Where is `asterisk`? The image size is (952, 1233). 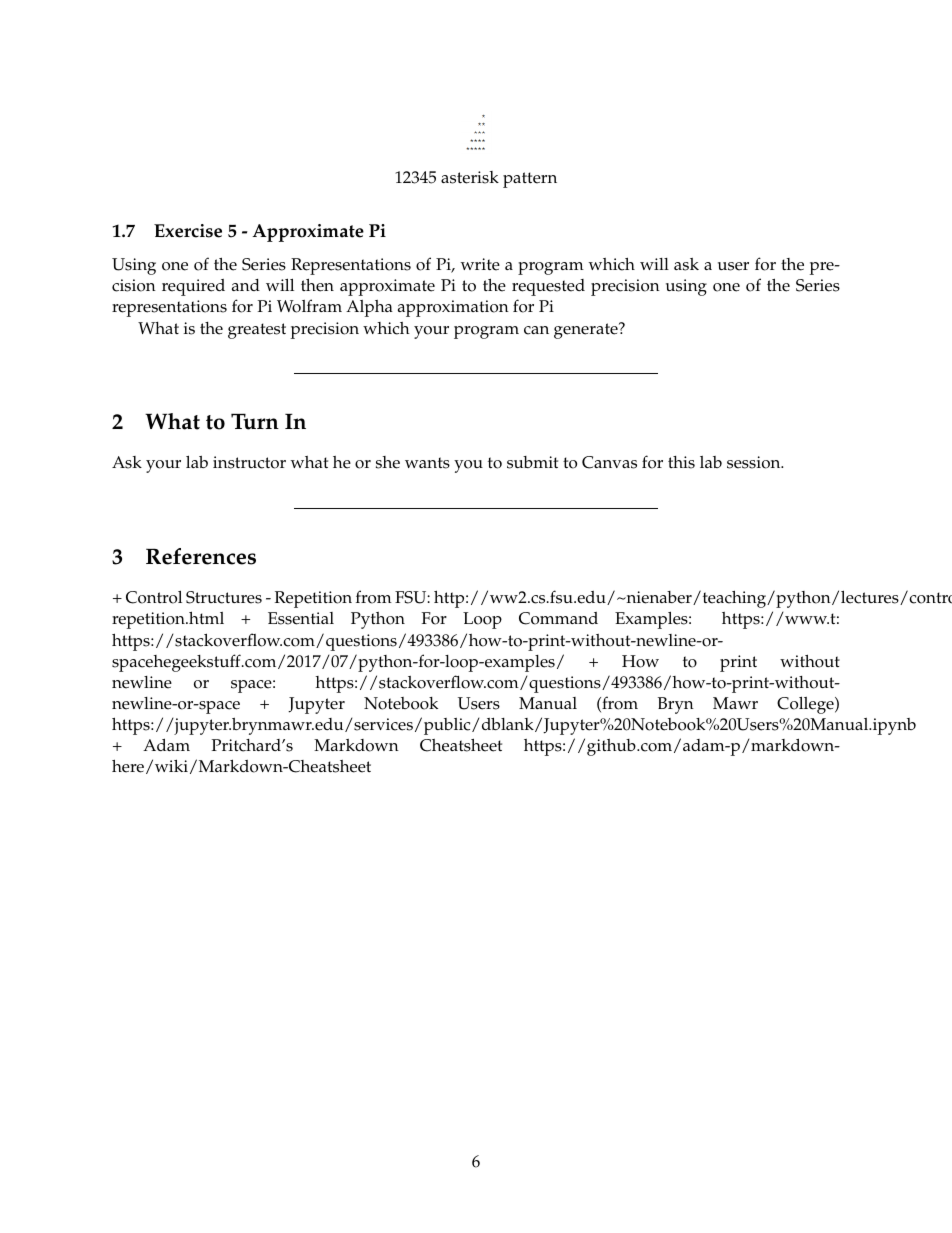
asterisk is located at coordinates (470, 177).
